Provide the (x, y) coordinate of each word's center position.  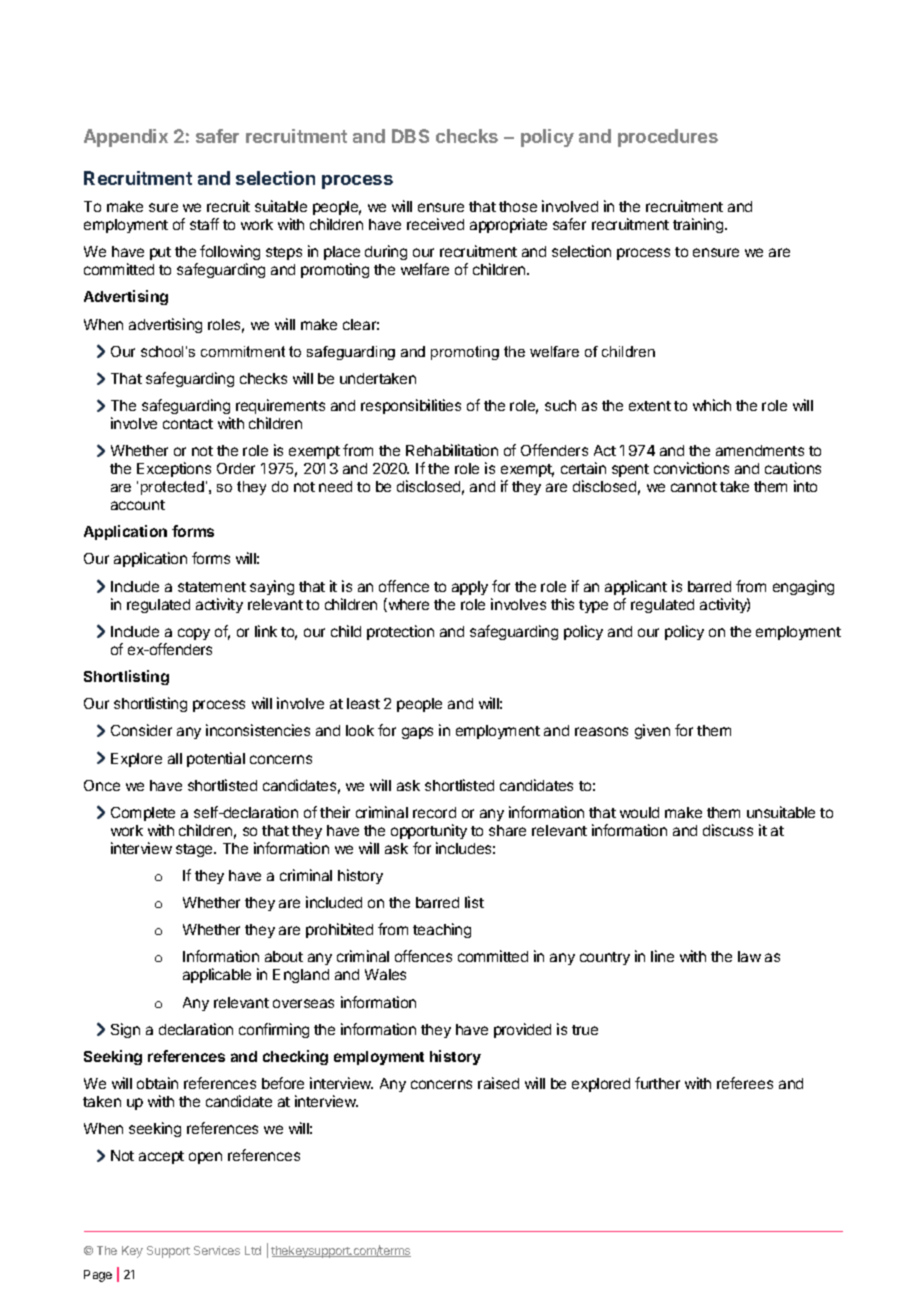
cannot (694, 487)
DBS (410, 136)
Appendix (126, 138)
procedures (668, 138)
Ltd (253, 1250)
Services (217, 1250)
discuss (728, 830)
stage (195, 850)
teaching (442, 930)
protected (172, 488)
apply (470, 588)
